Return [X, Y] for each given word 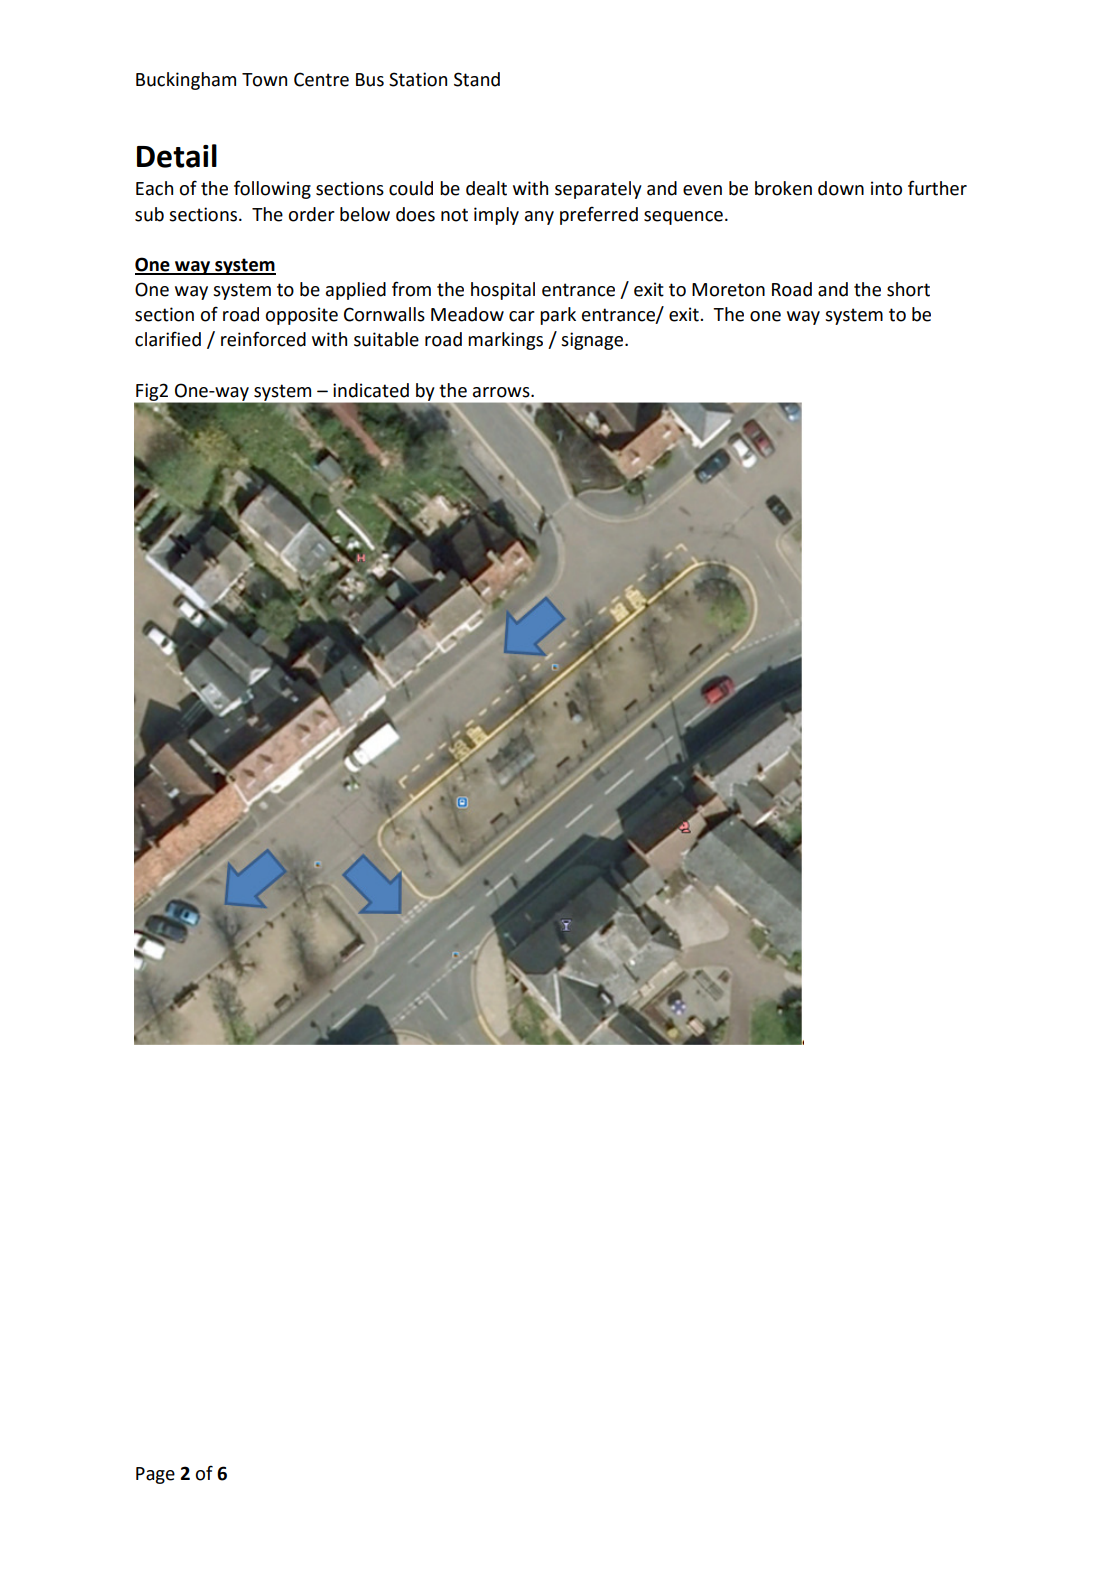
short [908, 289]
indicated [371, 390]
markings [505, 341]
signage [593, 341]
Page [155, 1475]
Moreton [728, 290]
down [841, 188]
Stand [477, 79]
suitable [386, 339]
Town [264, 80]
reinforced [263, 339]
